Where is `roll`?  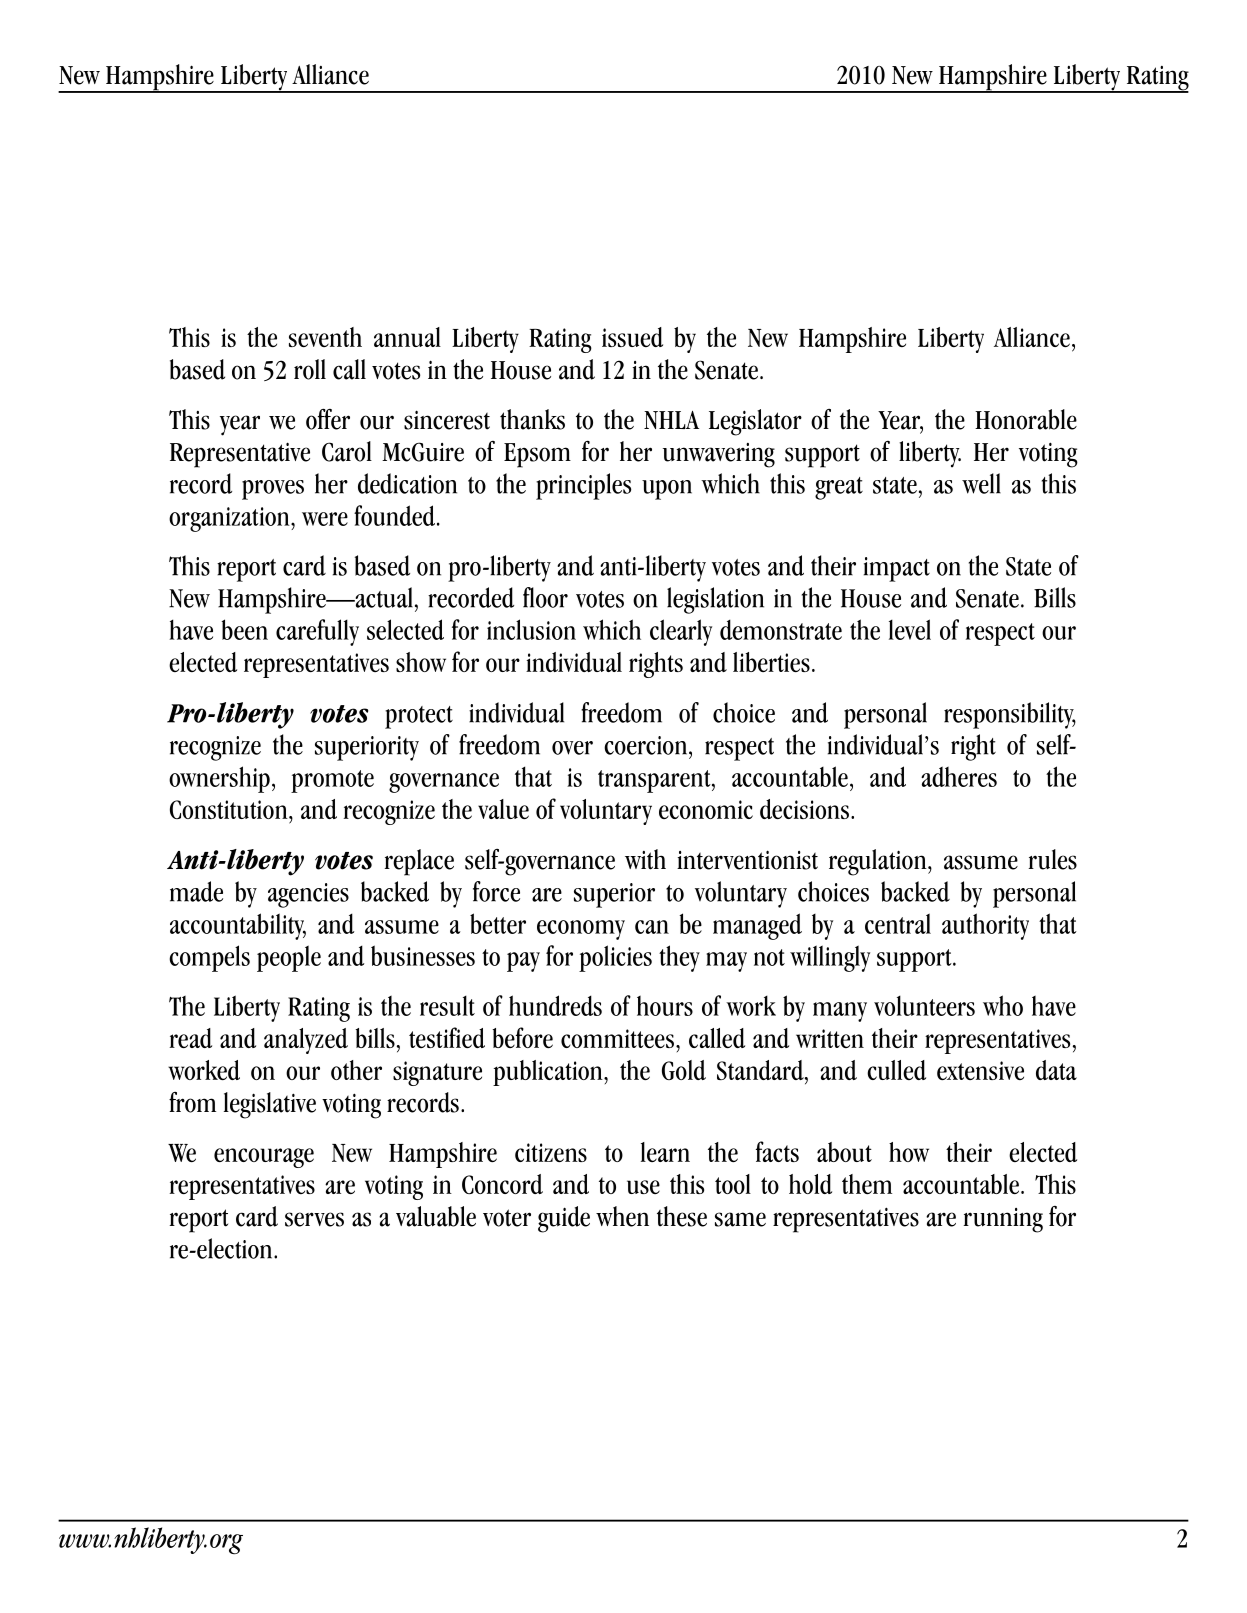 roll is located at coordinates (310, 369).
